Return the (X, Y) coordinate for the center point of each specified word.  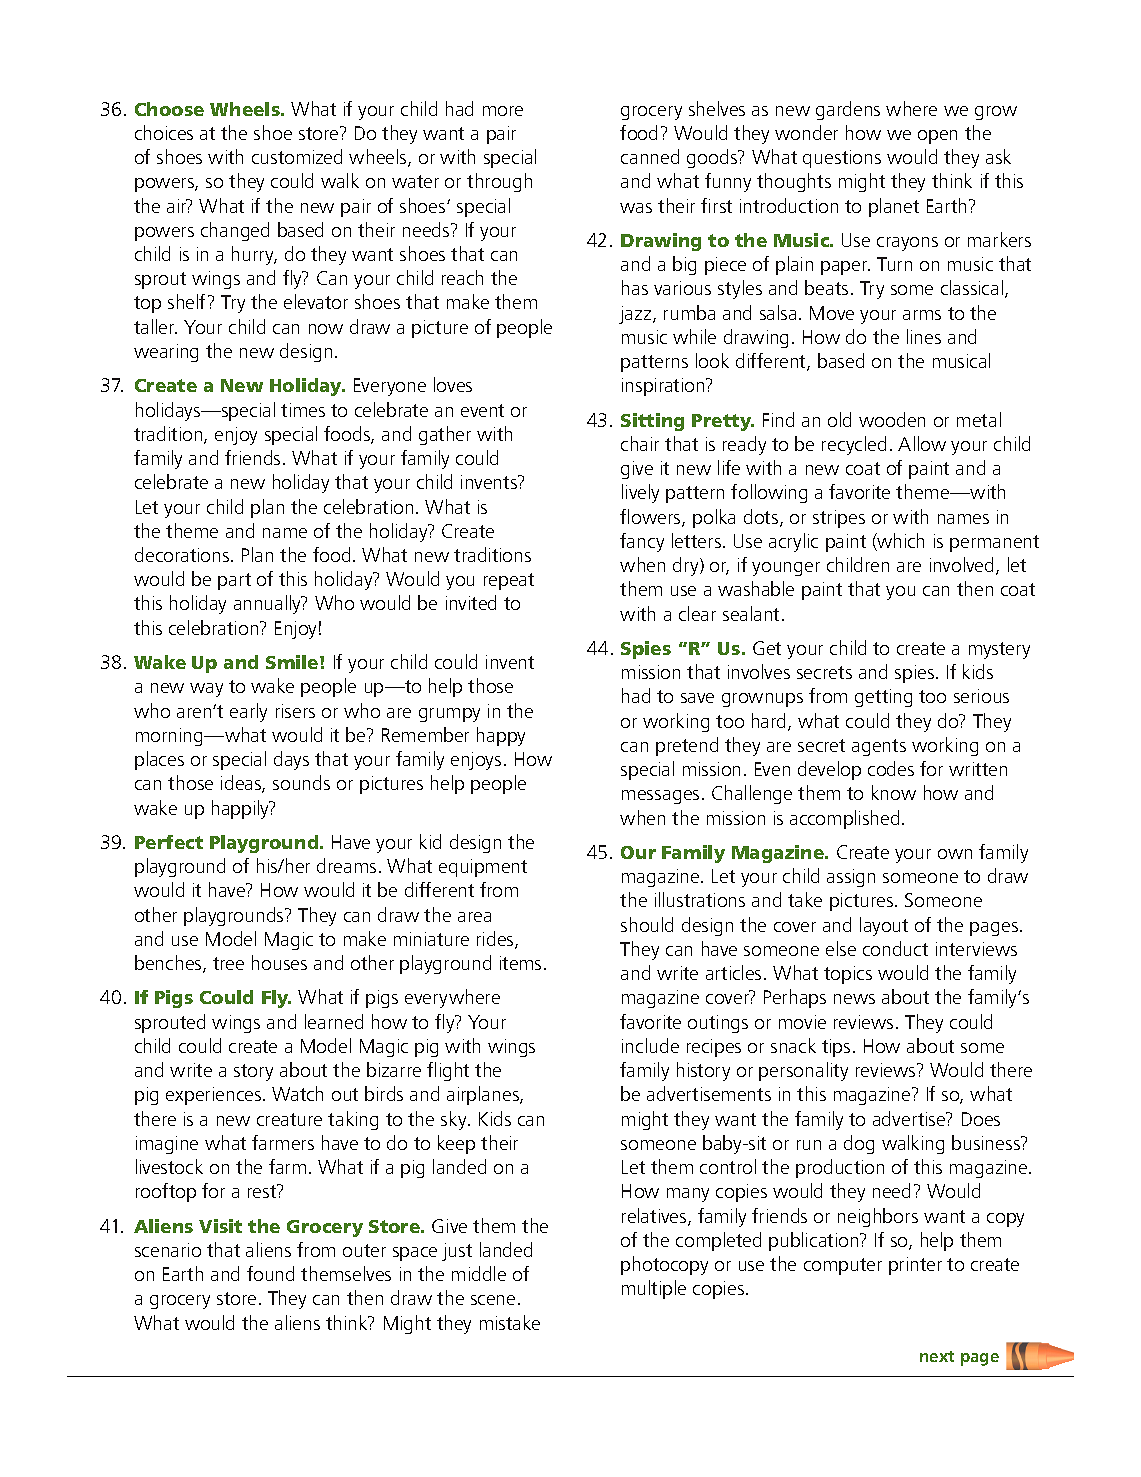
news (854, 999)
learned (334, 1021)
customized (297, 156)
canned (650, 156)
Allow (922, 443)
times (303, 410)
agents (879, 747)
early (248, 712)
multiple (654, 1289)
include (650, 1045)
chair (640, 443)
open (937, 137)
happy (501, 736)
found (270, 1273)
